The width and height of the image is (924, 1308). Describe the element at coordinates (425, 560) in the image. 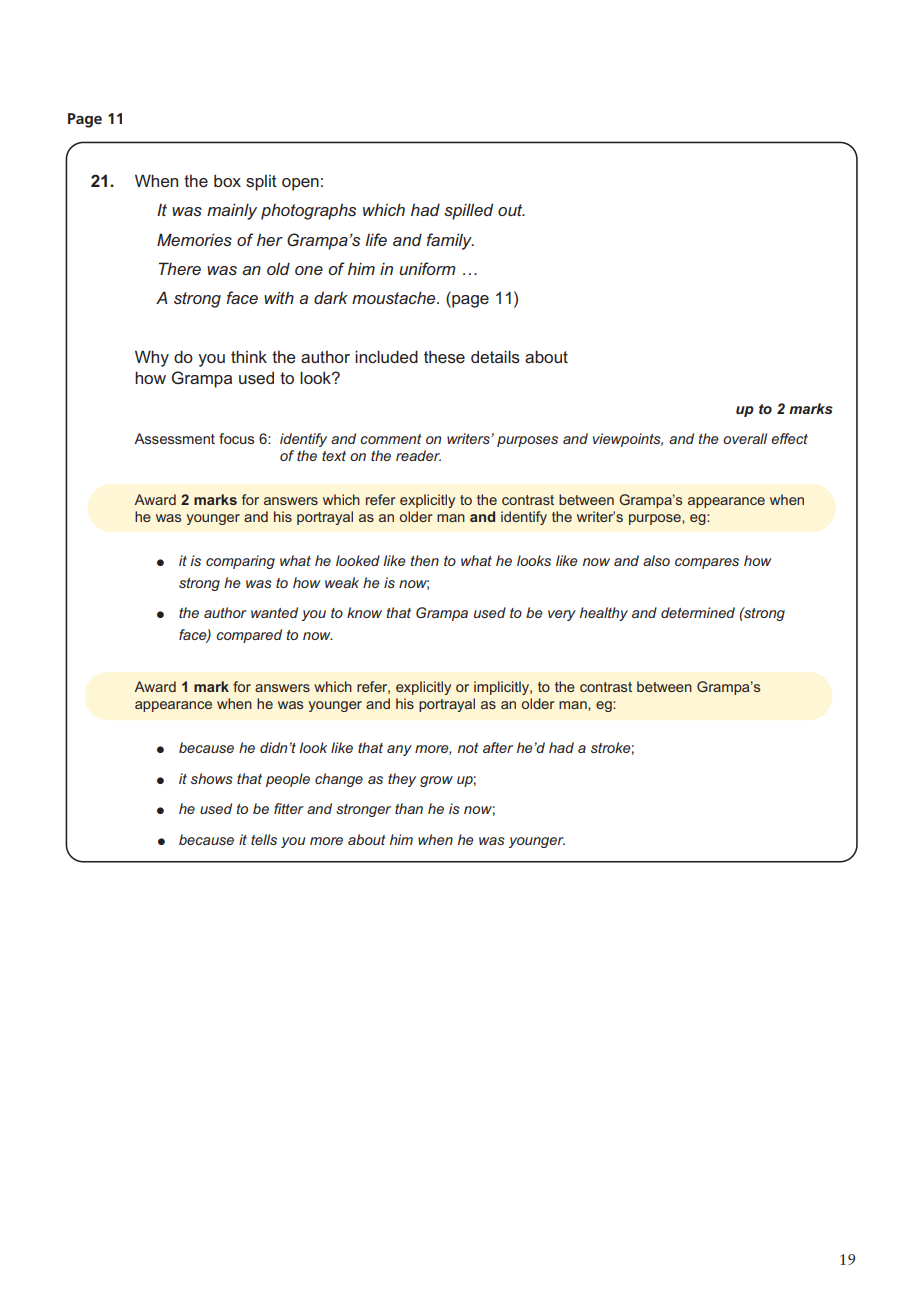

I see `then` at that location.
